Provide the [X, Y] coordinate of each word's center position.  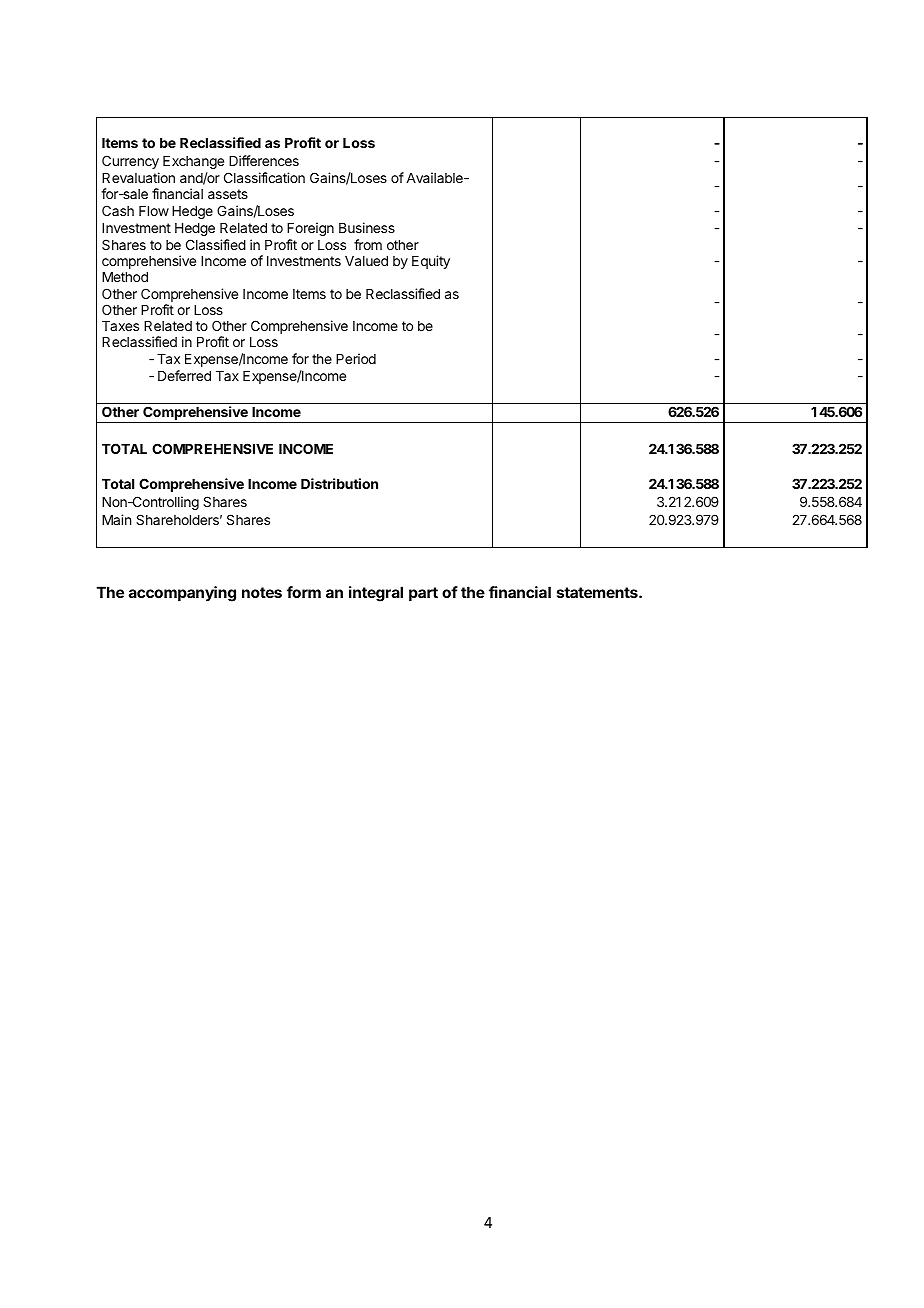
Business [367, 227]
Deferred [184, 375]
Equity [431, 262]
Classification [264, 177]
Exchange [193, 162]
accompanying [182, 594]
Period [356, 358]
